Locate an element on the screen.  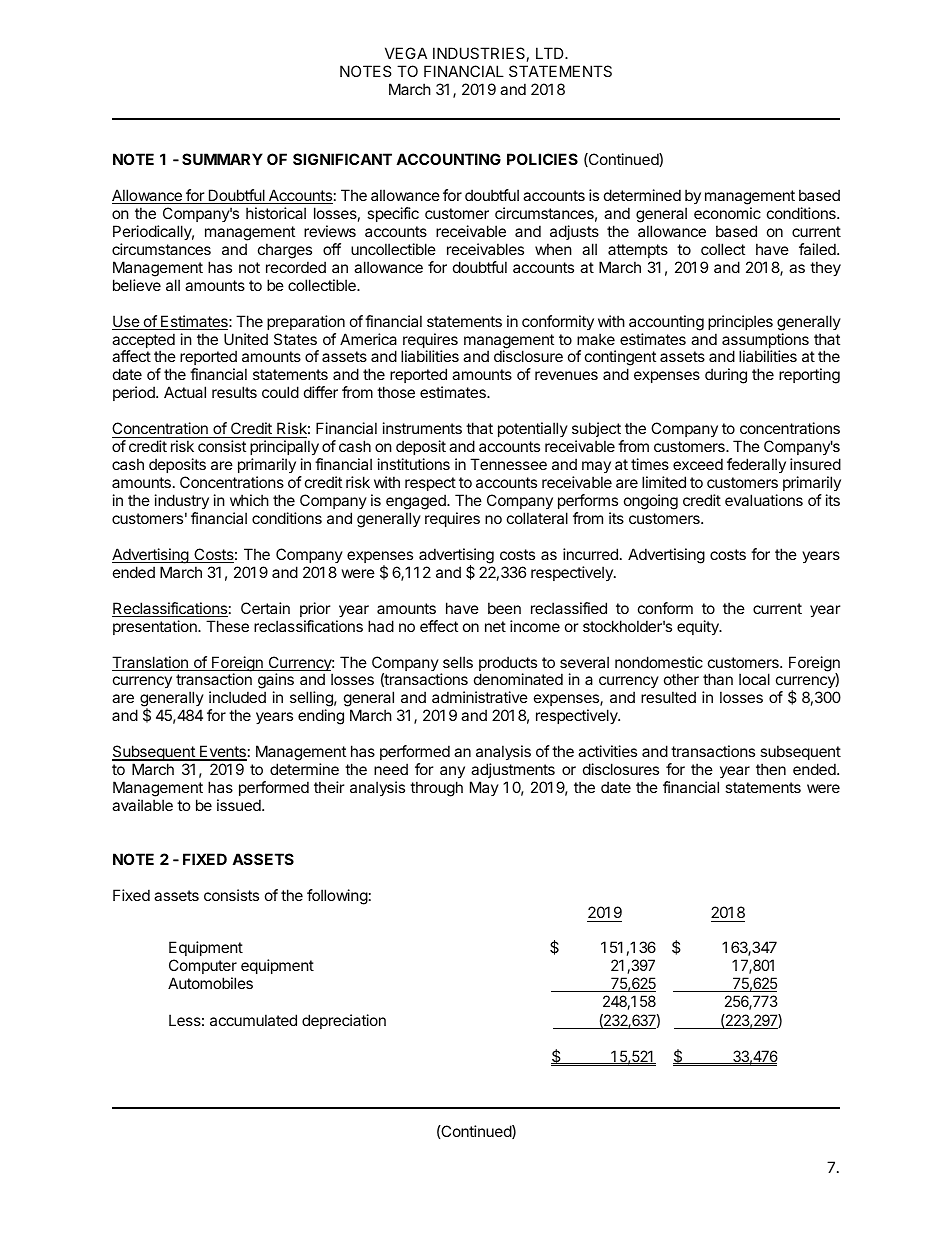
collateral is located at coordinates (537, 518).
